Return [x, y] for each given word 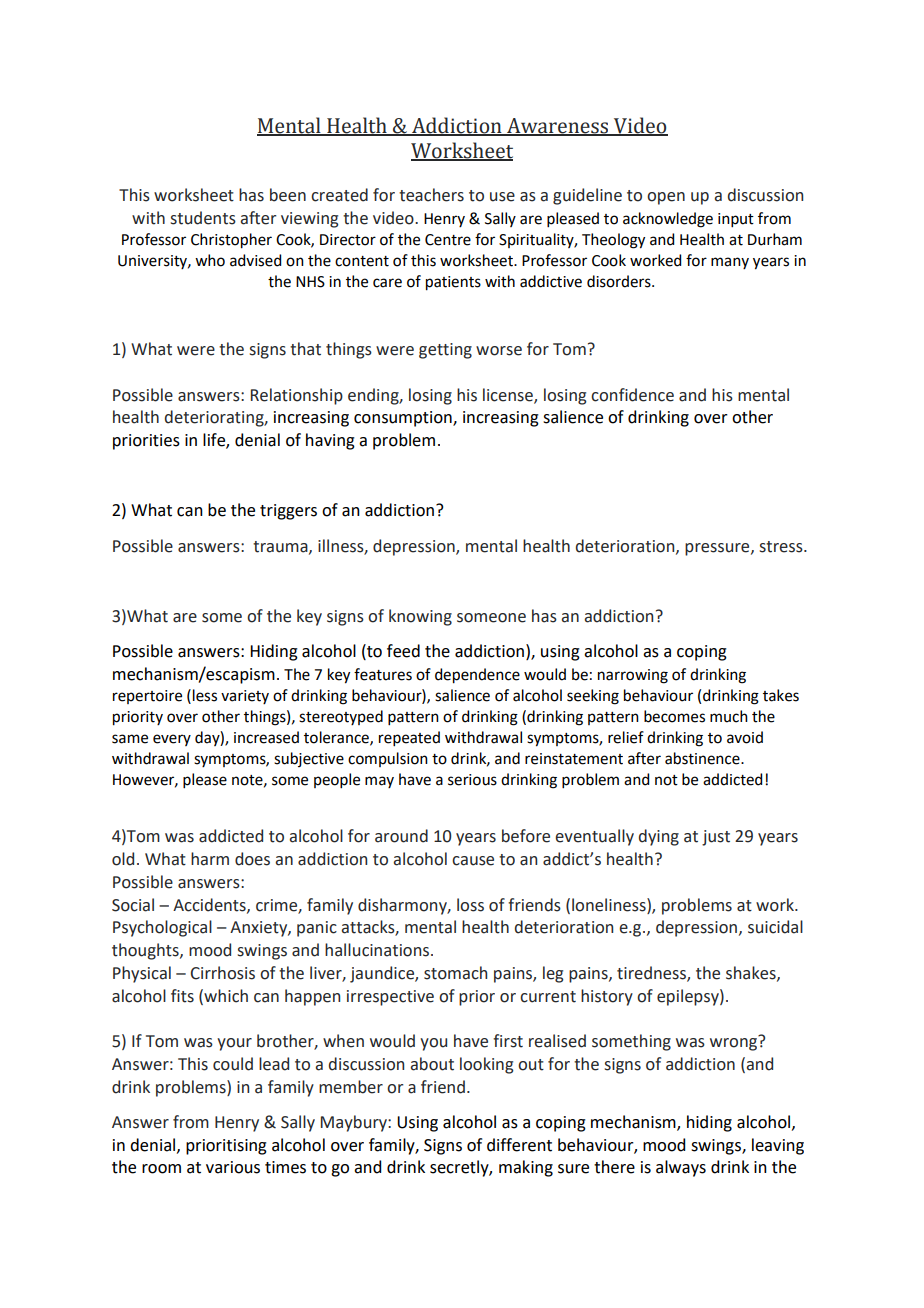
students [203, 218]
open [666, 198]
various [233, 1167]
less [205, 695]
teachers [431, 195]
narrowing [633, 676]
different [519, 1145]
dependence [477, 676]
